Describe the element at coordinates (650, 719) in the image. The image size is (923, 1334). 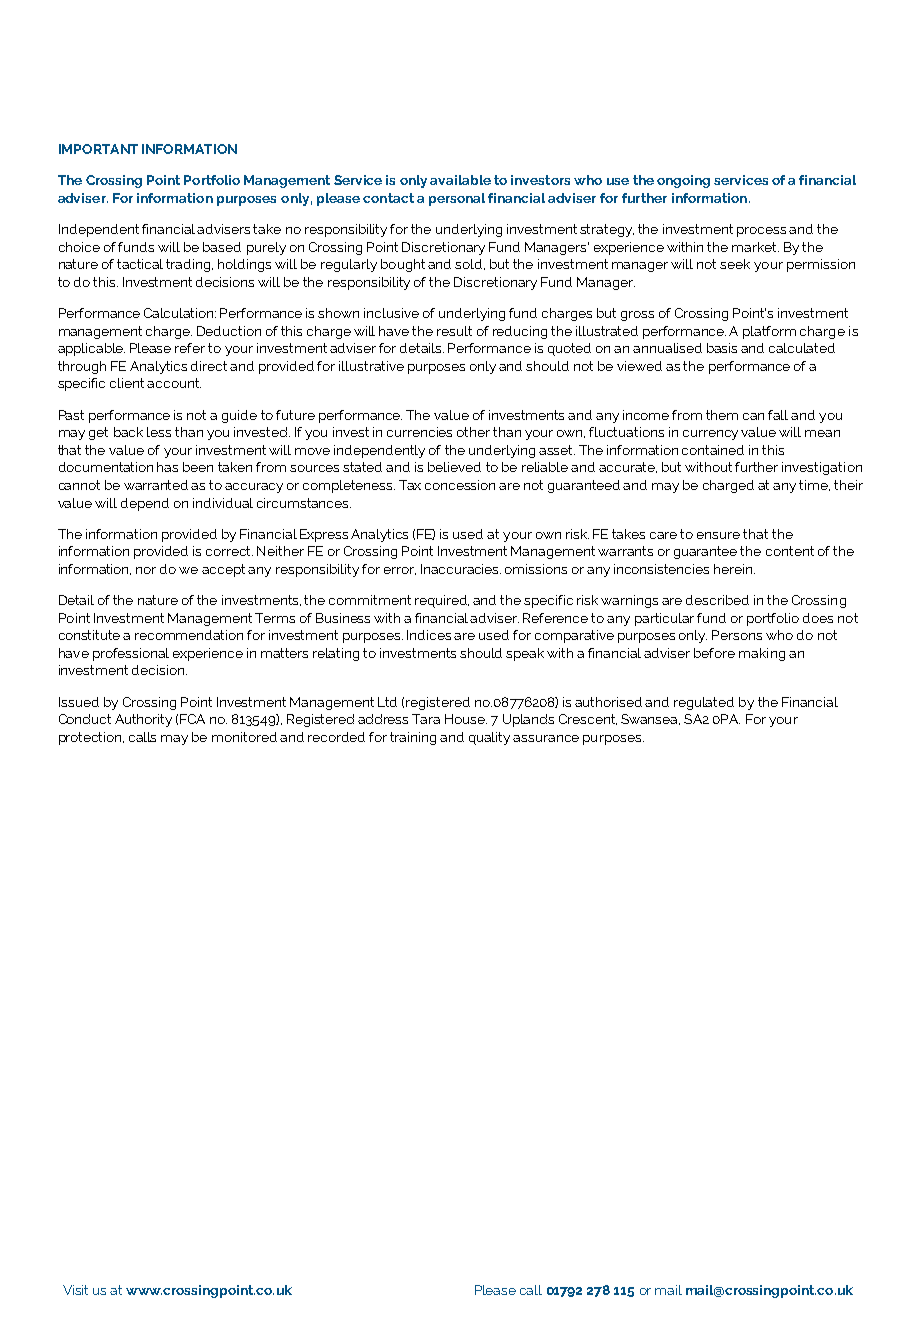
I see `Swansea` at that location.
